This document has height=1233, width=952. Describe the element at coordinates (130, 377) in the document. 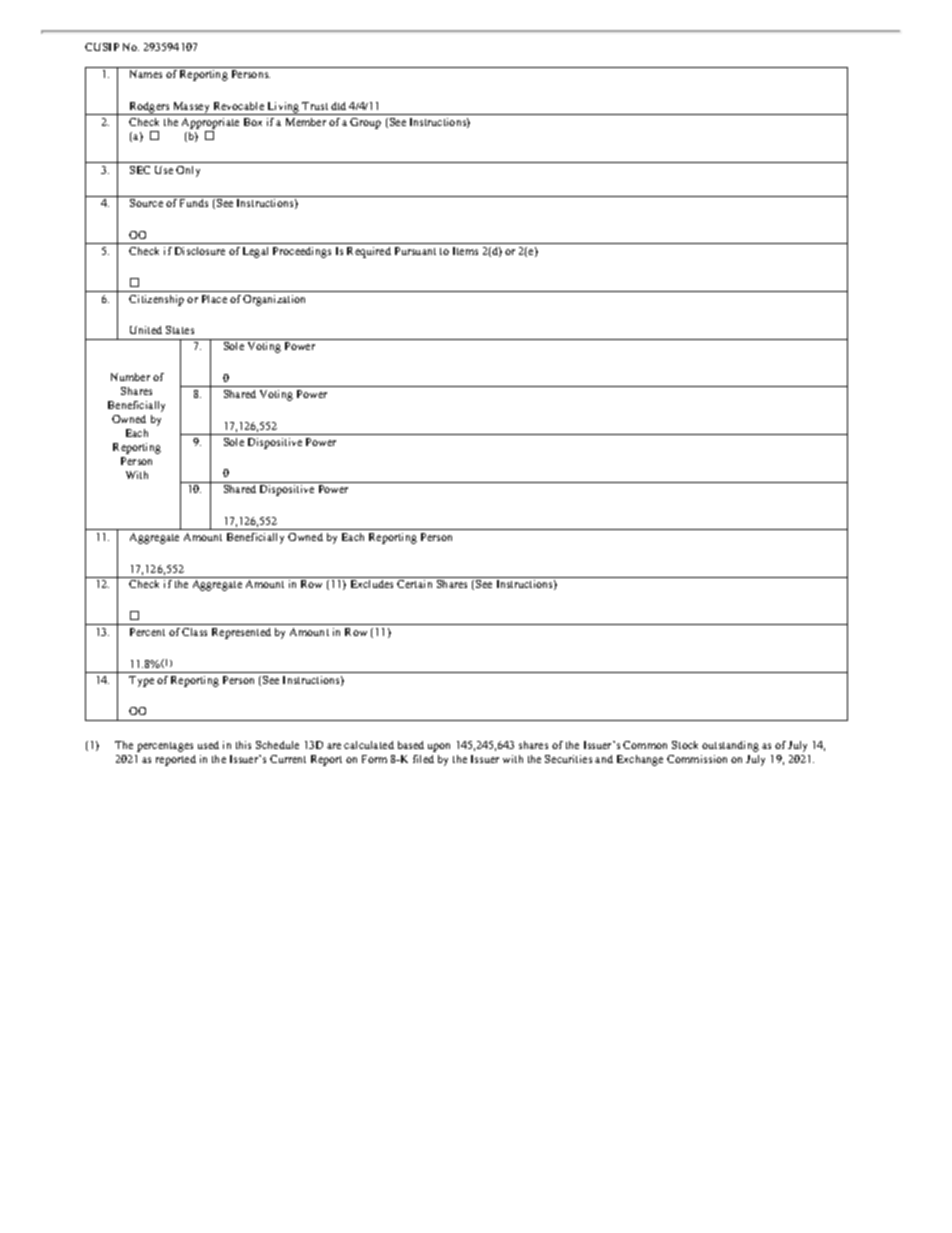

I see `Number` at that location.
